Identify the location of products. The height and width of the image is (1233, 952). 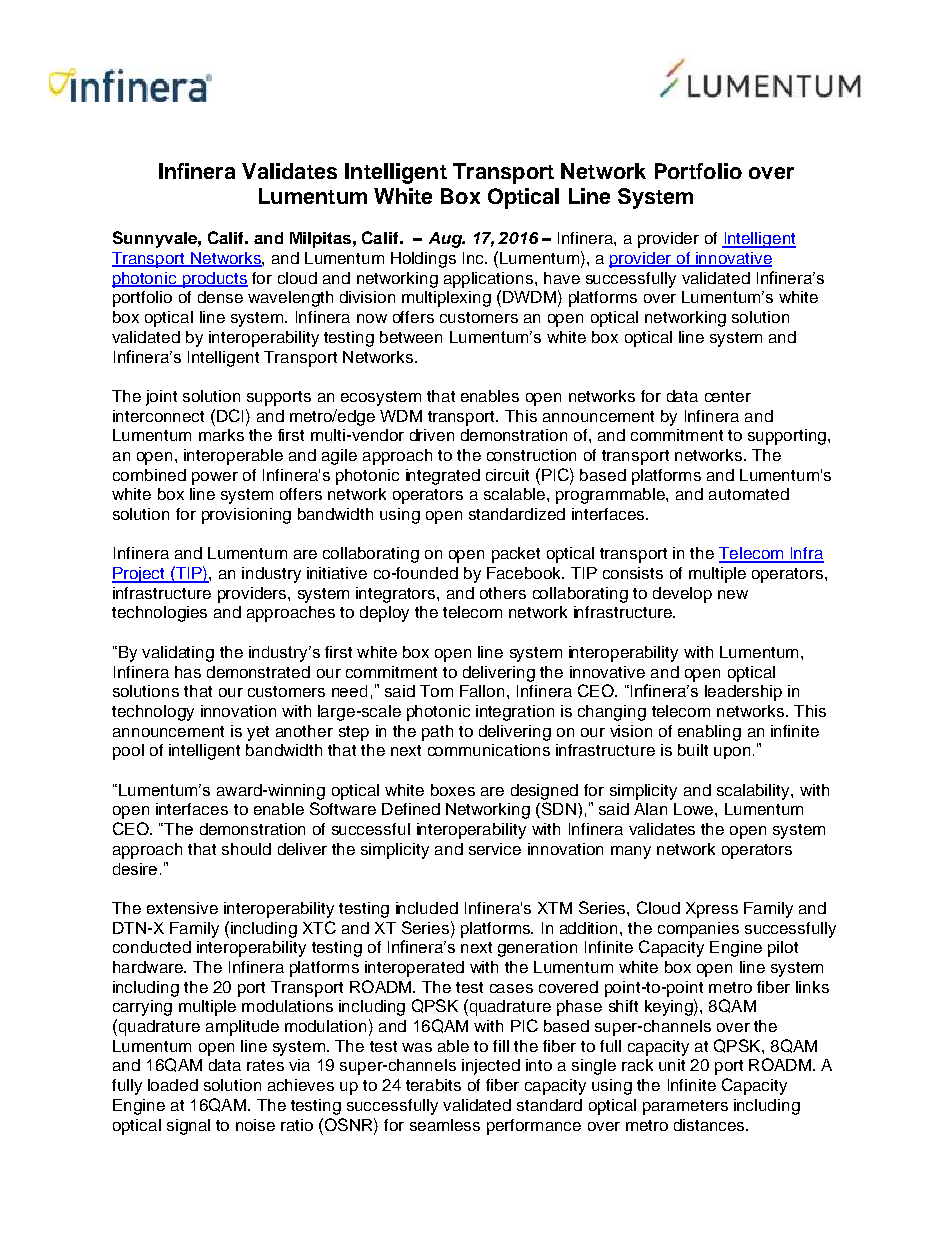
(214, 280).
